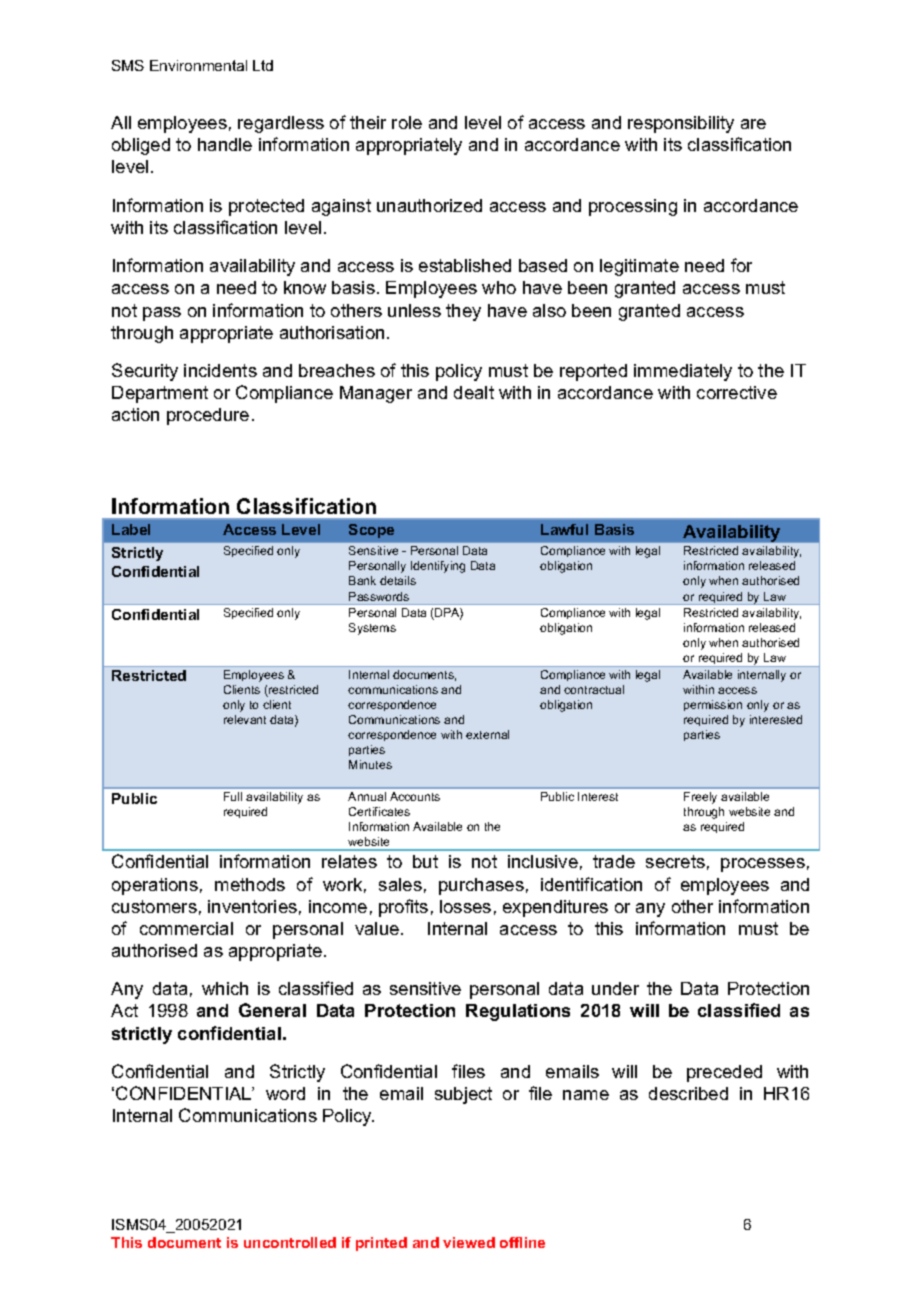  Describe the element at coordinates (290, 1242) in the screenshot. I see `uncontrolled` at that location.
